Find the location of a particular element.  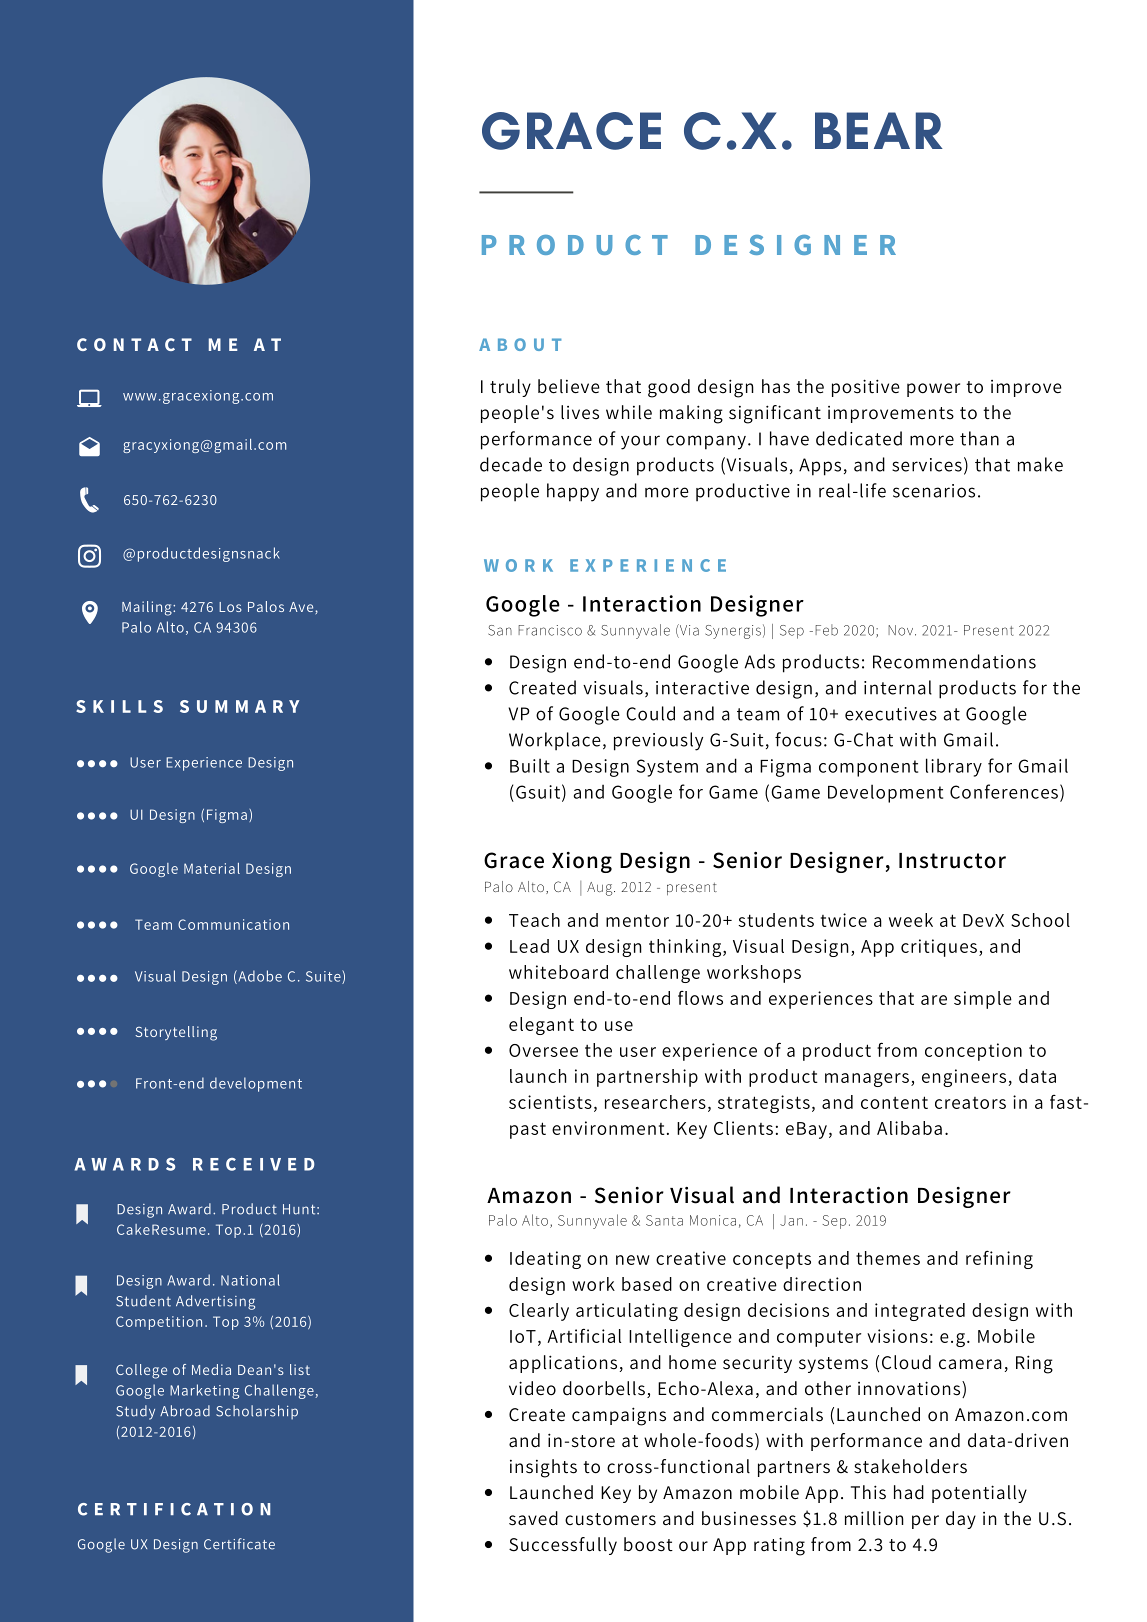

Storytelling is located at coordinates (176, 1033).
